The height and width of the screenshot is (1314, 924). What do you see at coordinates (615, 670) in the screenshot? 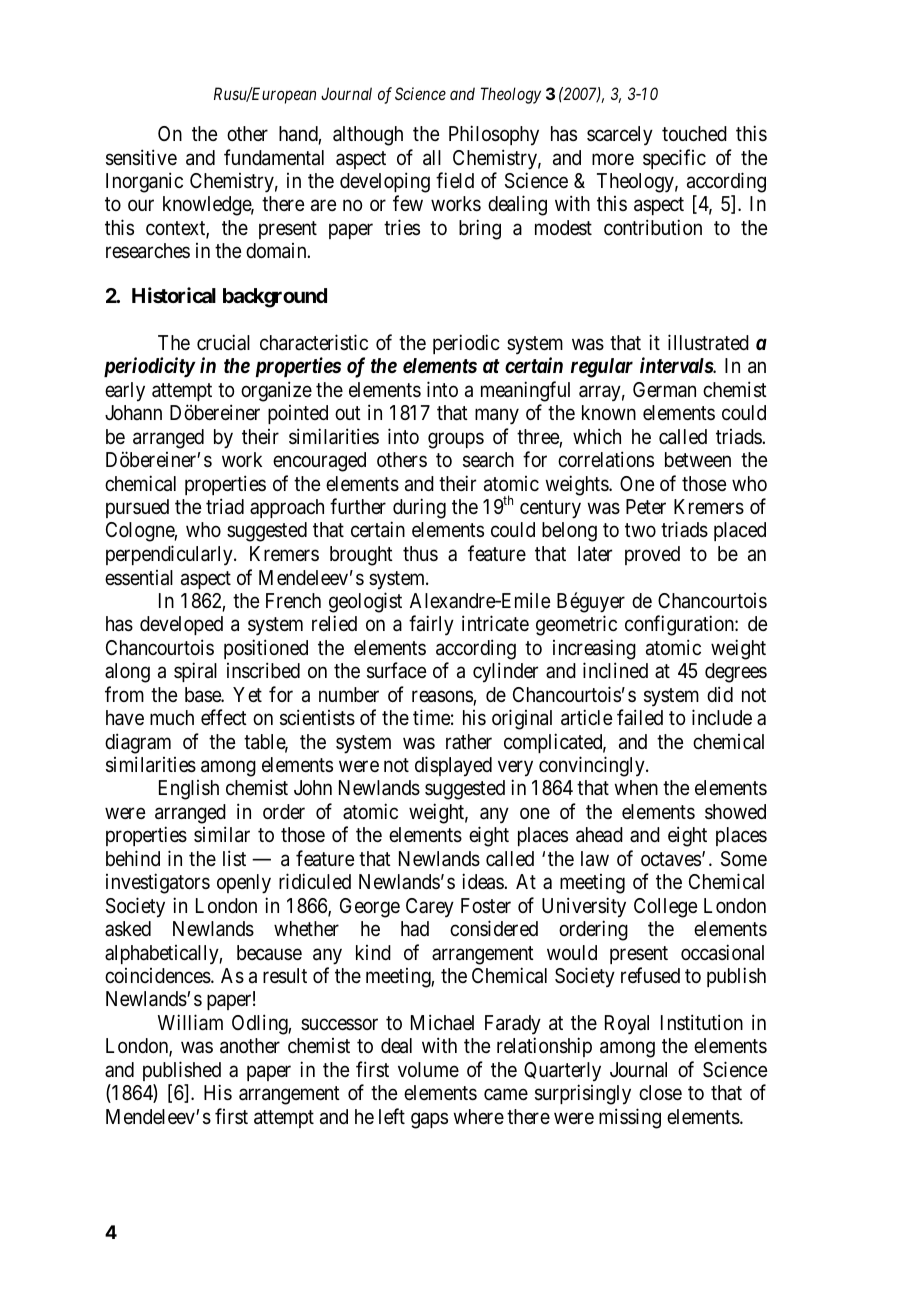
I see `inclined` at bounding box center [615, 670].
